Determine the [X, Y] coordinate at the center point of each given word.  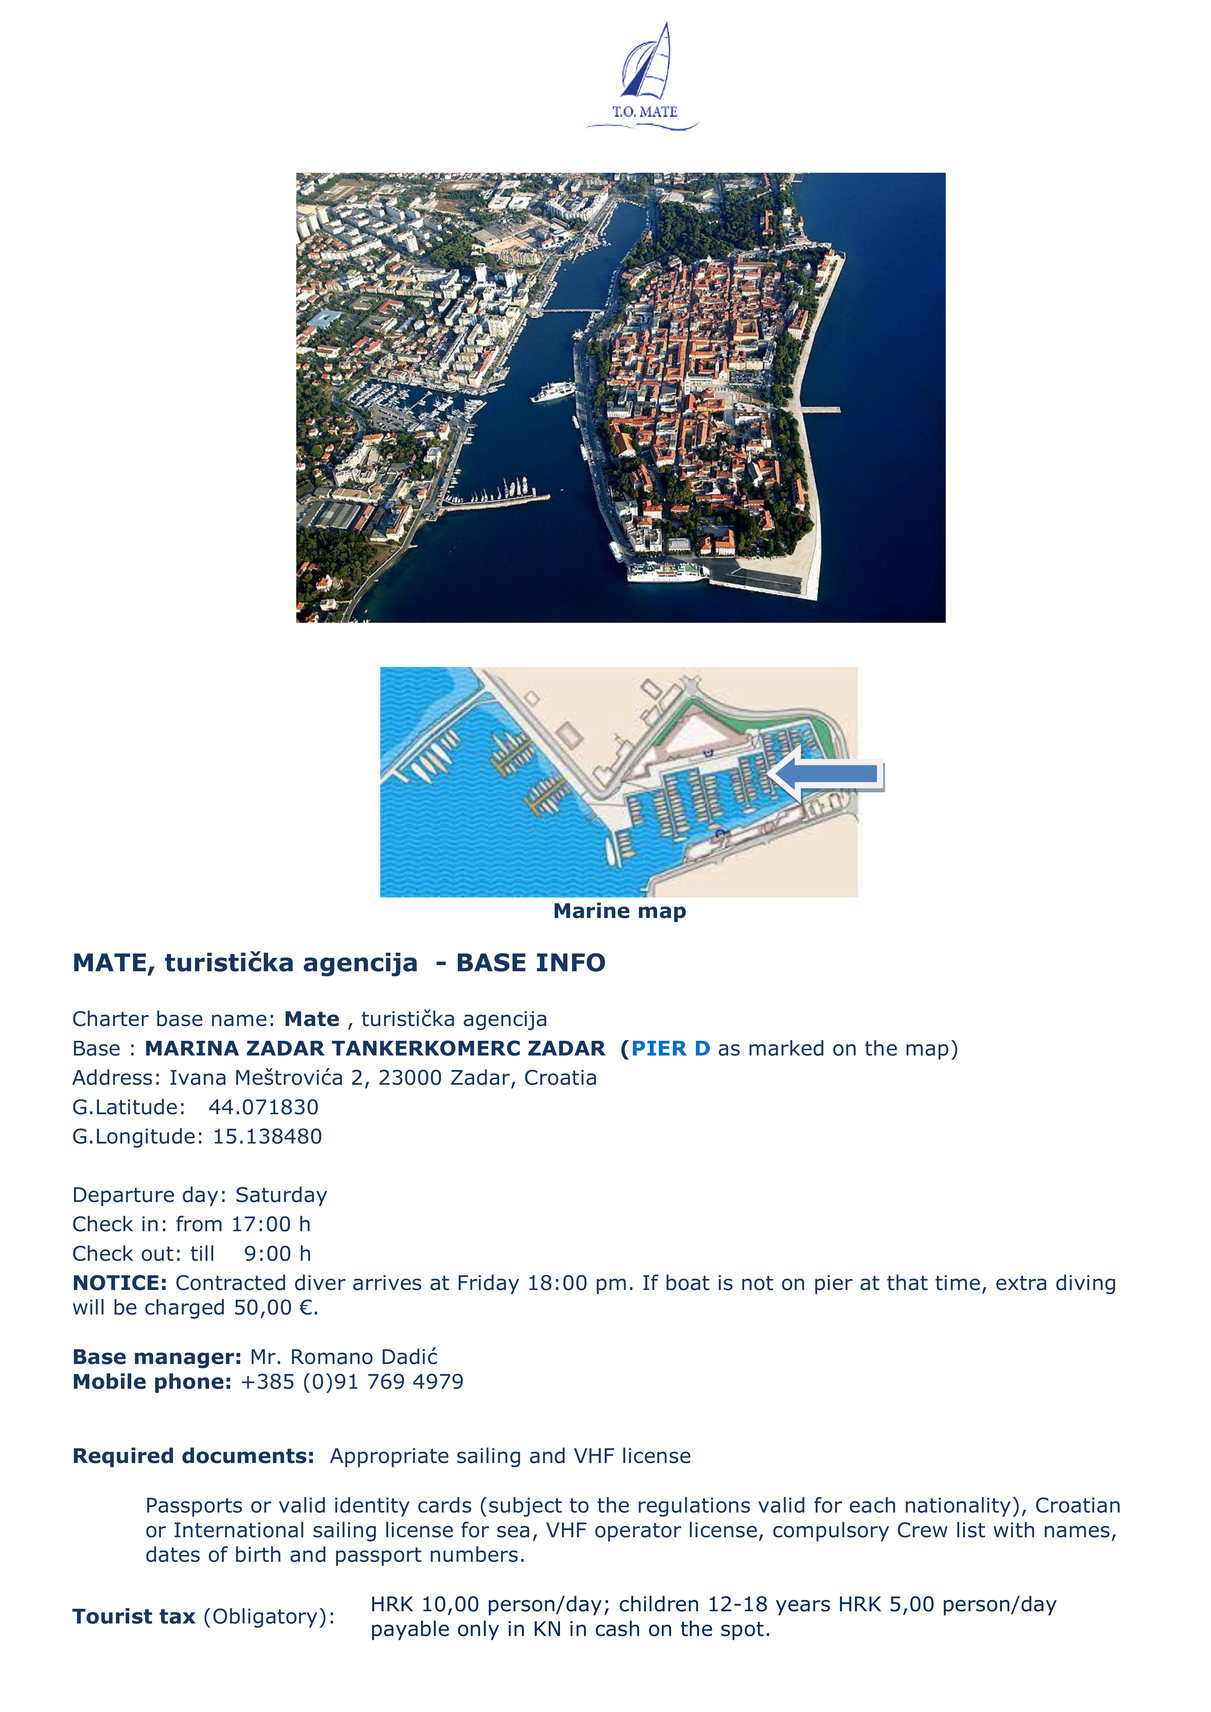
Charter [111, 1018]
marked [786, 1048]
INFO [571, 962]
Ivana [198, 1077]
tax [177, 1616]
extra [1021, 1283]
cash [617, 1628]
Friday [488, 1284]
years [803, 1608]
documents [244, 1455]
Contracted [230, 1282]
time [957, 1283]
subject [525, 1507]
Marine [592, 910]
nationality [958, 1507]
